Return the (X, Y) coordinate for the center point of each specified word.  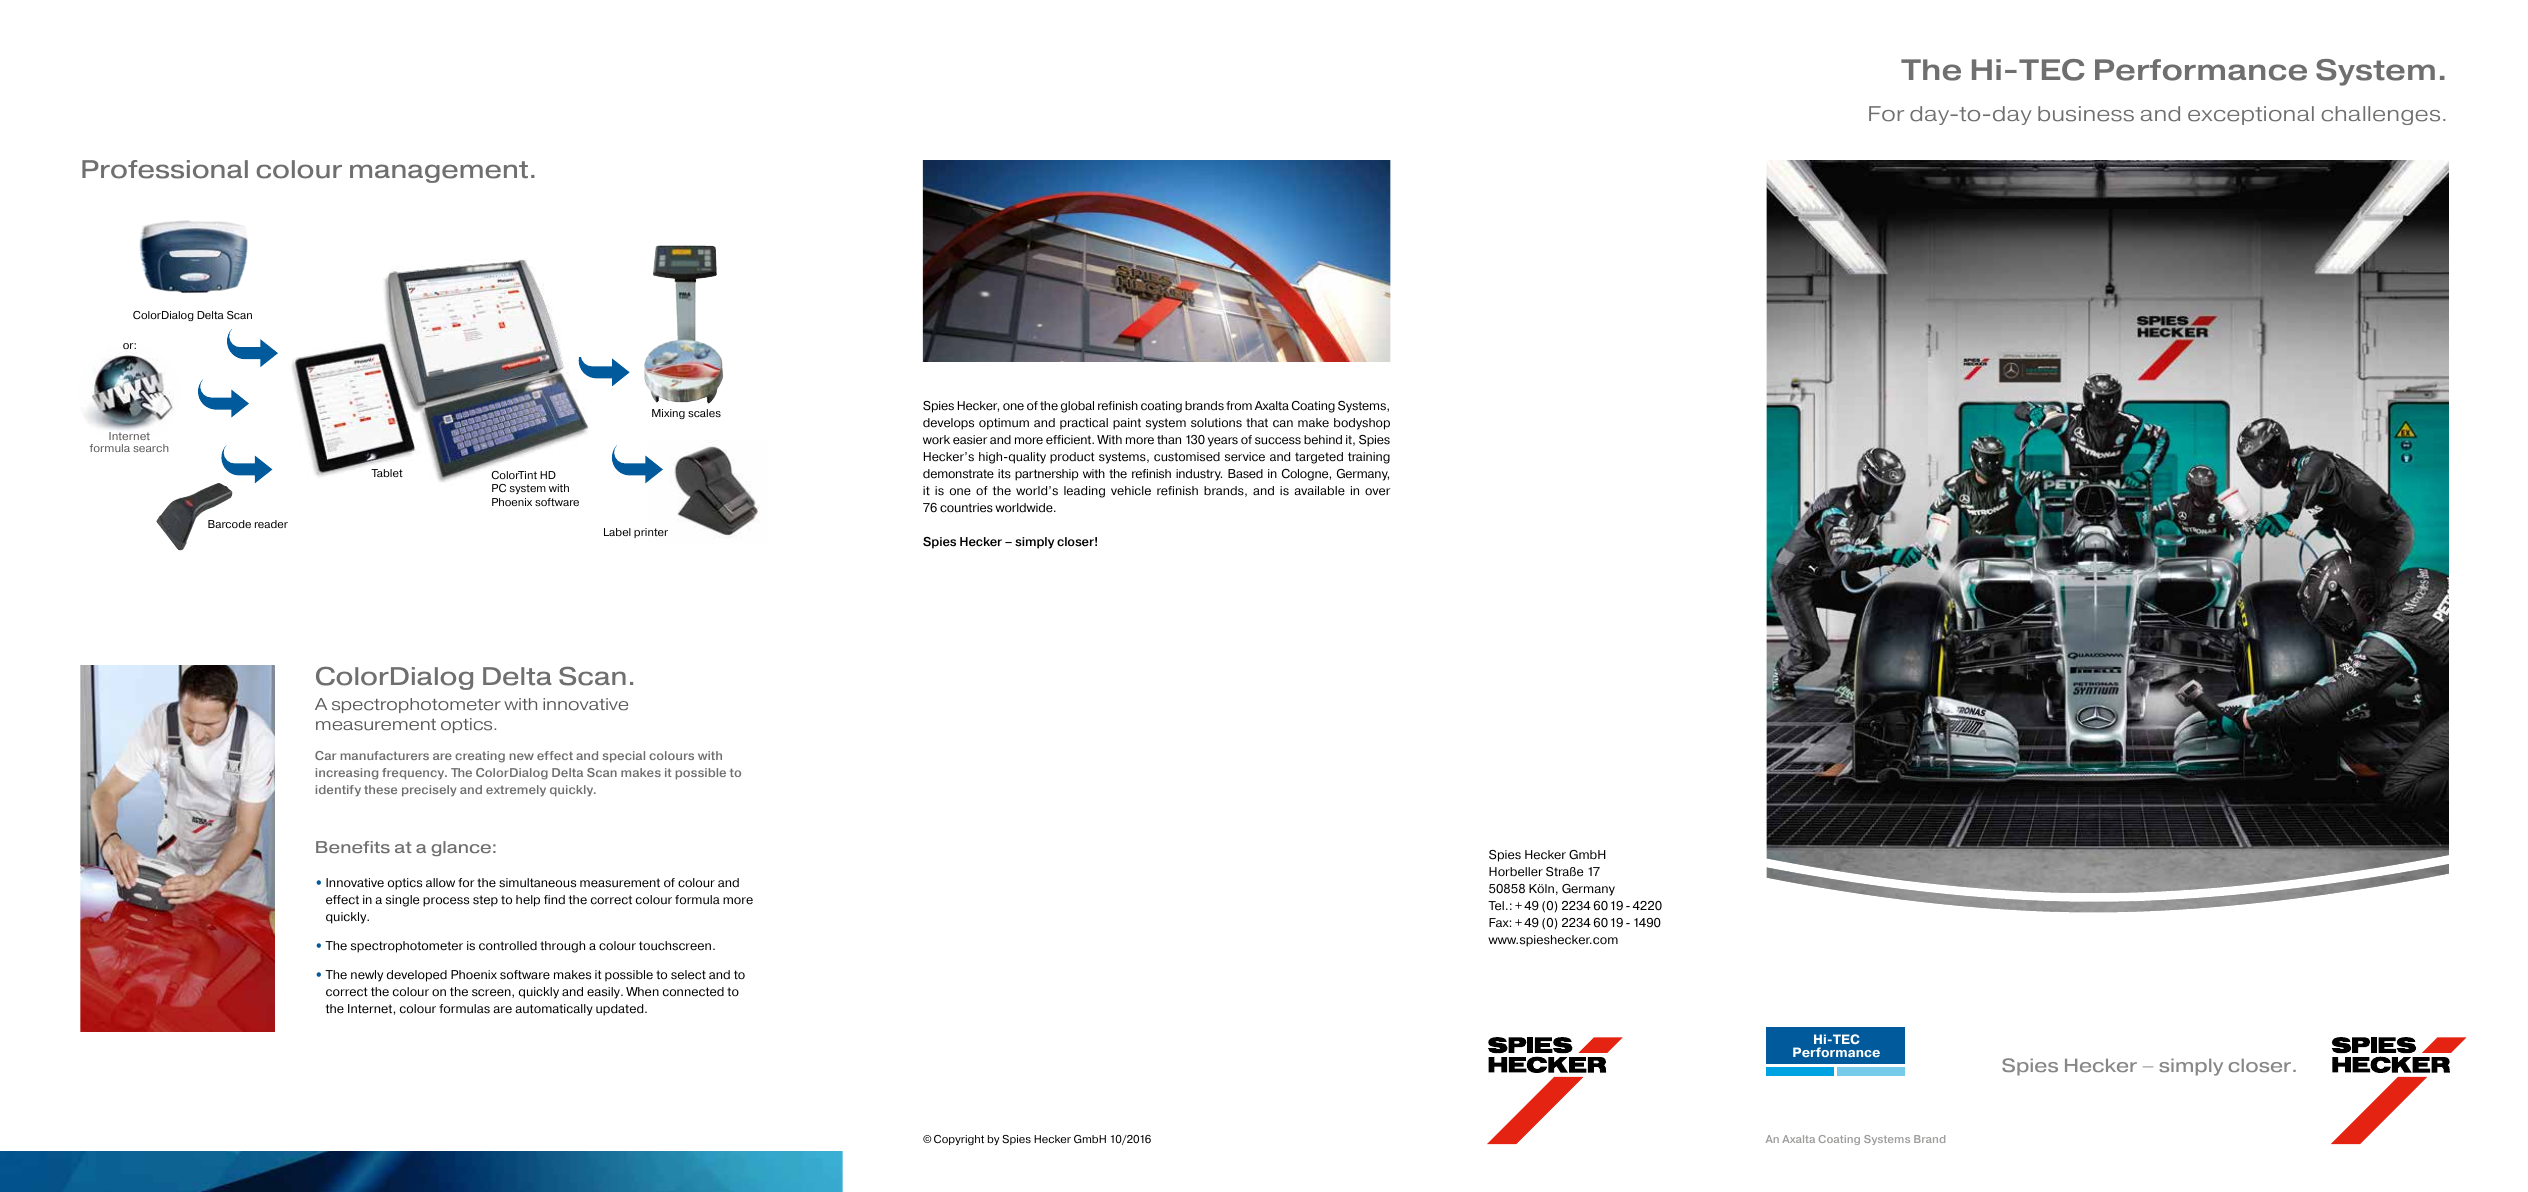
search (151, 448)
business (2086, 114)
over (1377, 492)
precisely (429, 791)
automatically (554, 1010)
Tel (1496, 906)
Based (1245, 474)
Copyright (959, 1140)
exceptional (2251, 115)
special (623, 757)
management (439, 172)
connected (693, 992)
